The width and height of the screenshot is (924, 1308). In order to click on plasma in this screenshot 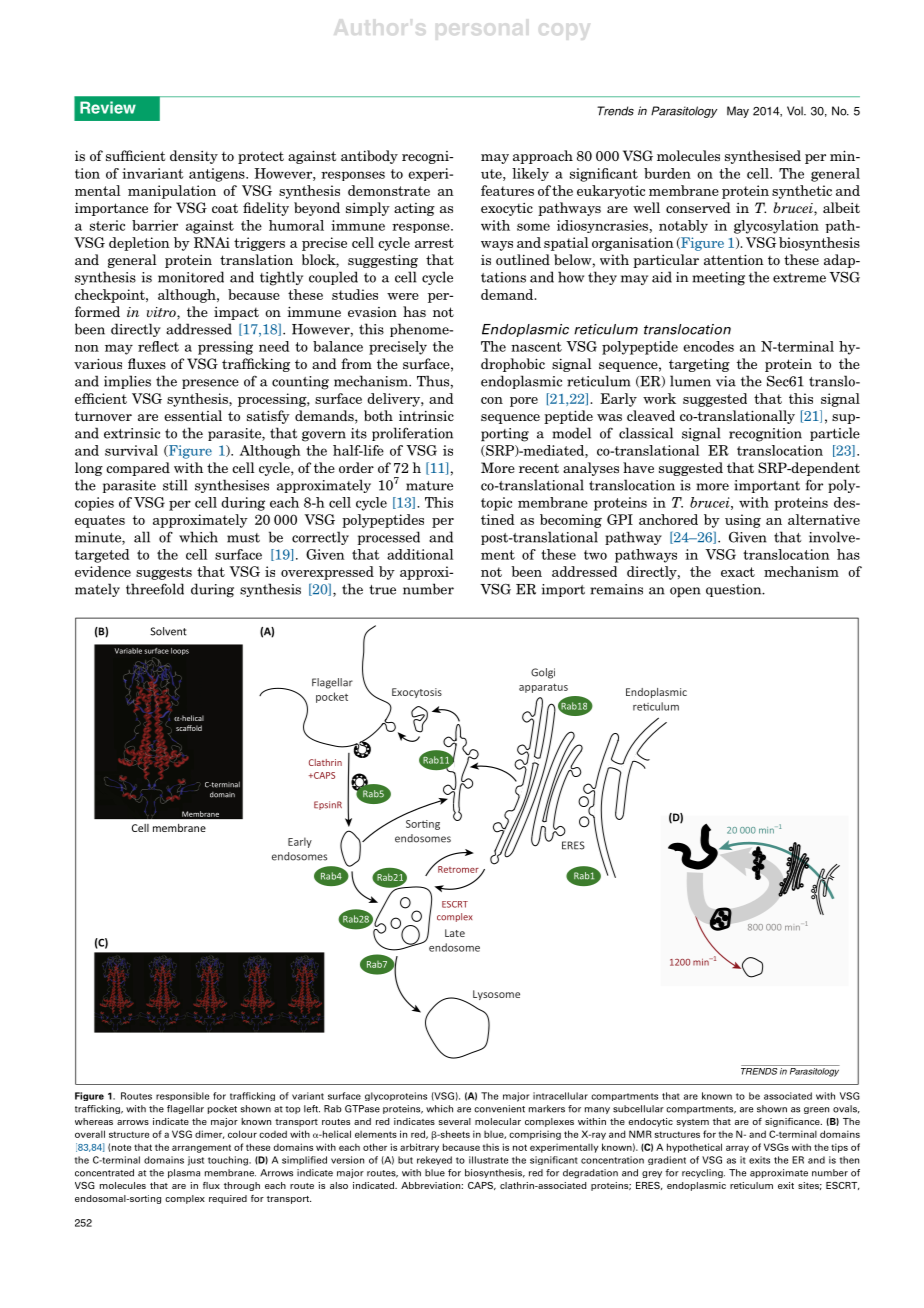, I will do `click(184, 1173)`.
